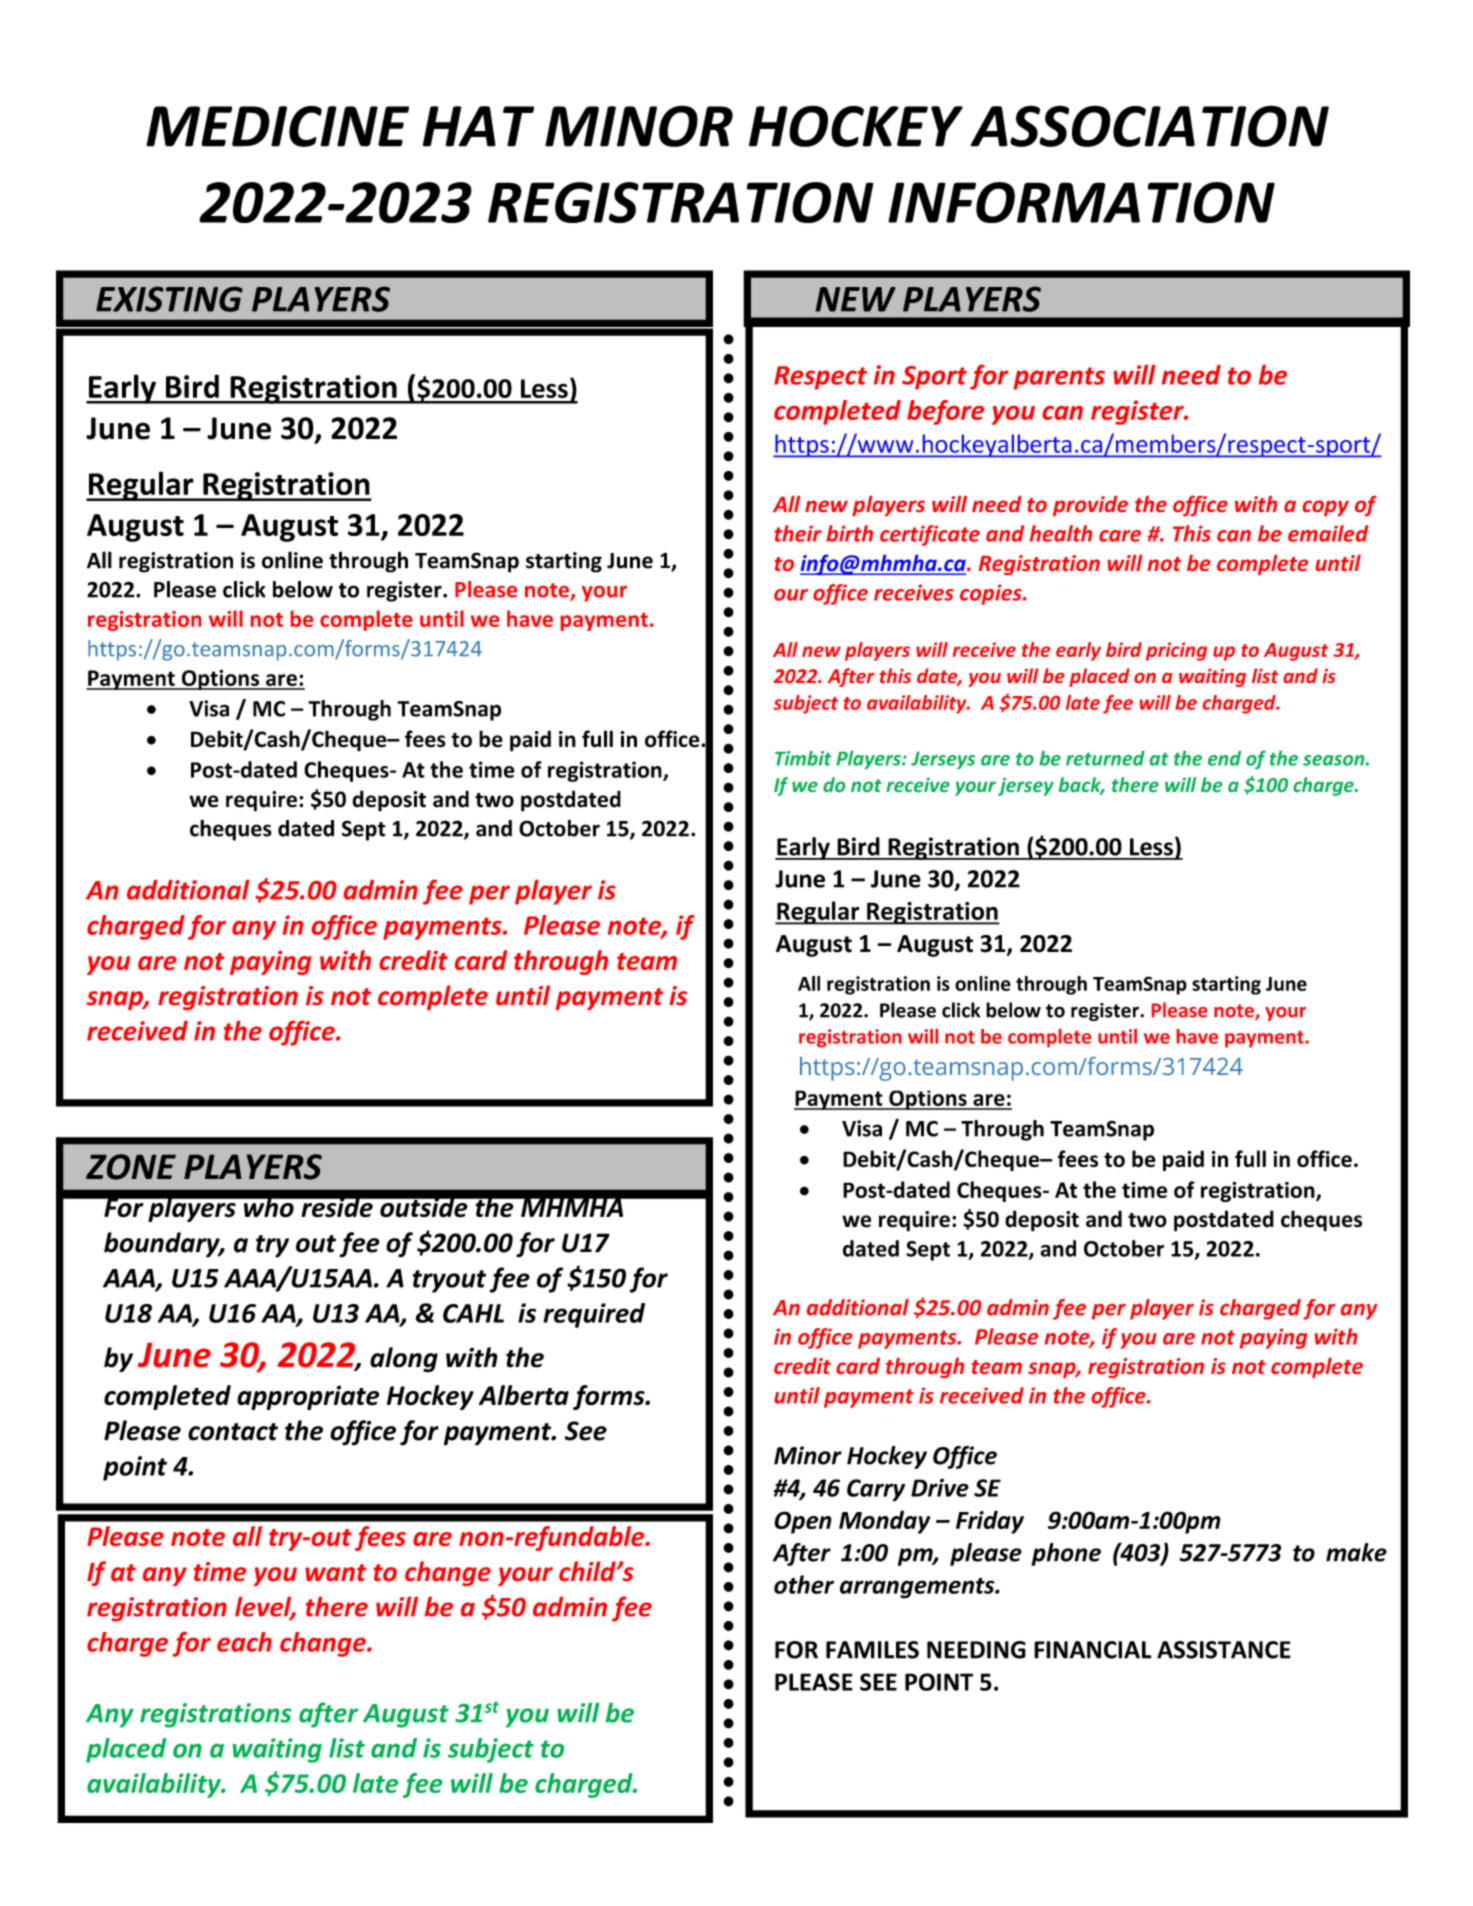  I want to click on ASSOCIATION, so click(1150, 126).
